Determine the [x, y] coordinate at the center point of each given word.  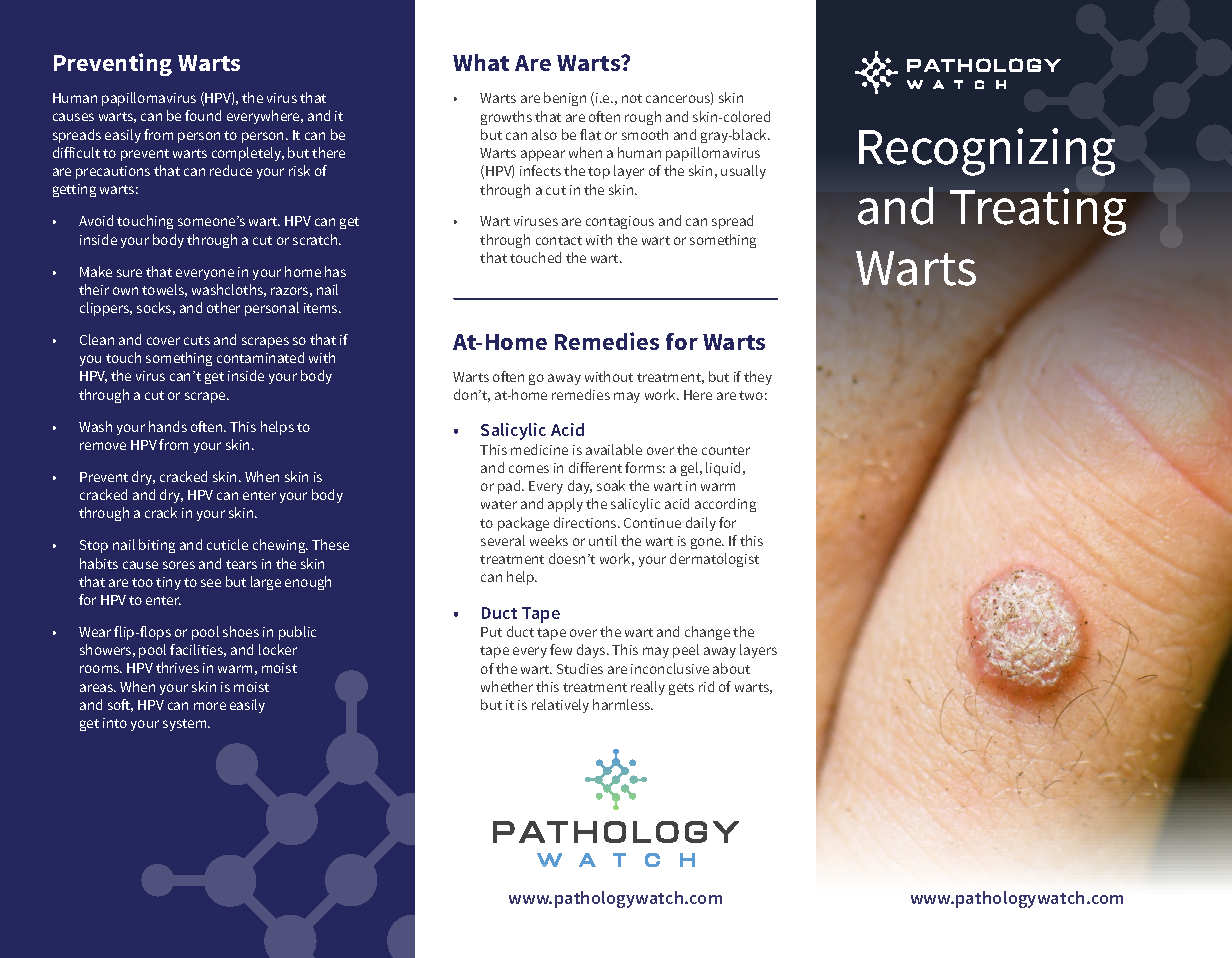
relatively [560, 706]
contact [559, 240]
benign [565, 99]
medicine [539, 449]
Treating [1038, 212]
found [203, 115]
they [758, 378]
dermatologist [714, 560]
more [210, 706]
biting [157, 546]
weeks [549, 540]
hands [168, 426]
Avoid [96, 220]
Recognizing [987, 152]
